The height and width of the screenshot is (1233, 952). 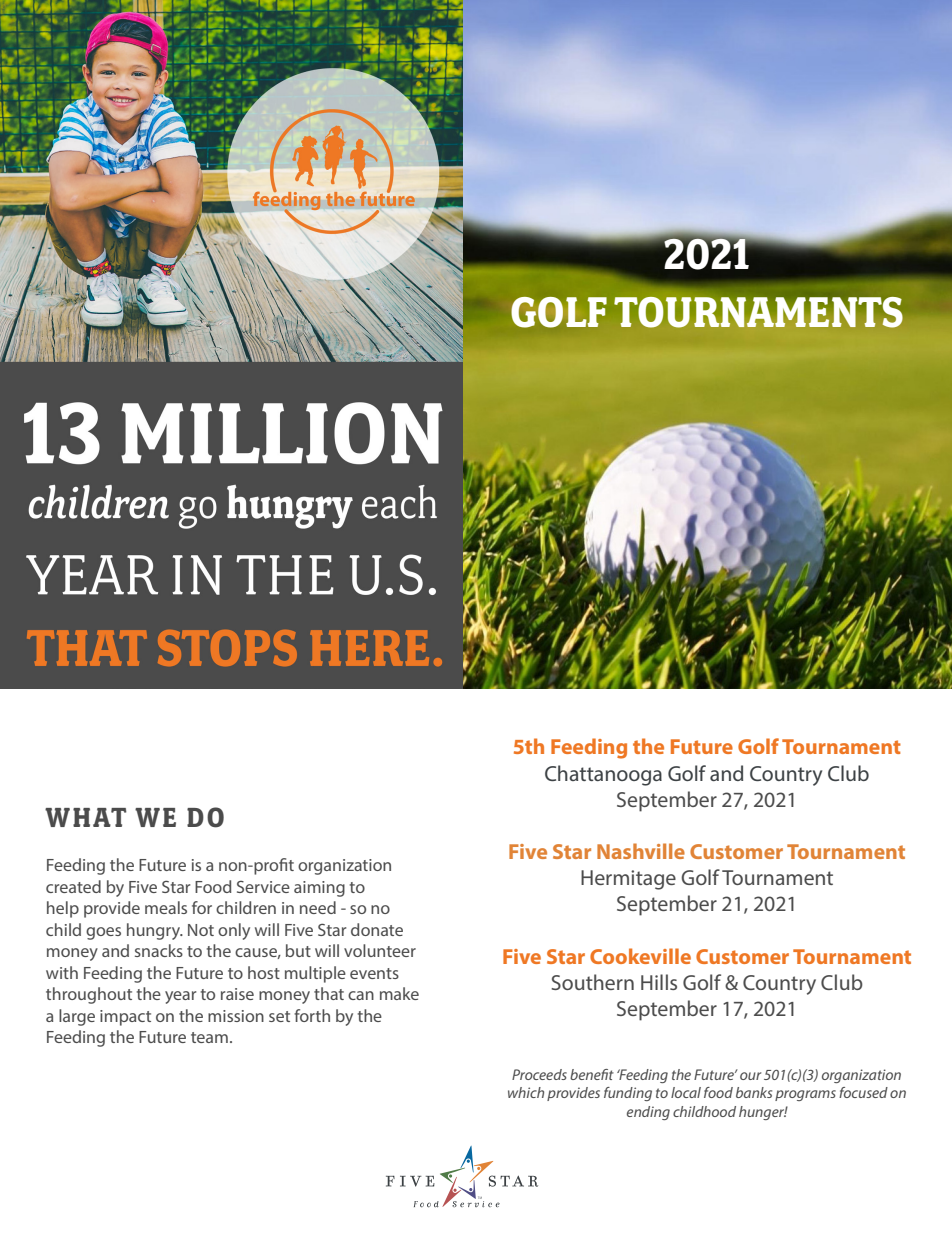 What do you see at coordinates (628, 880) in the screenshot?
I see `Hermitage` at bounding box center [628, 880].
